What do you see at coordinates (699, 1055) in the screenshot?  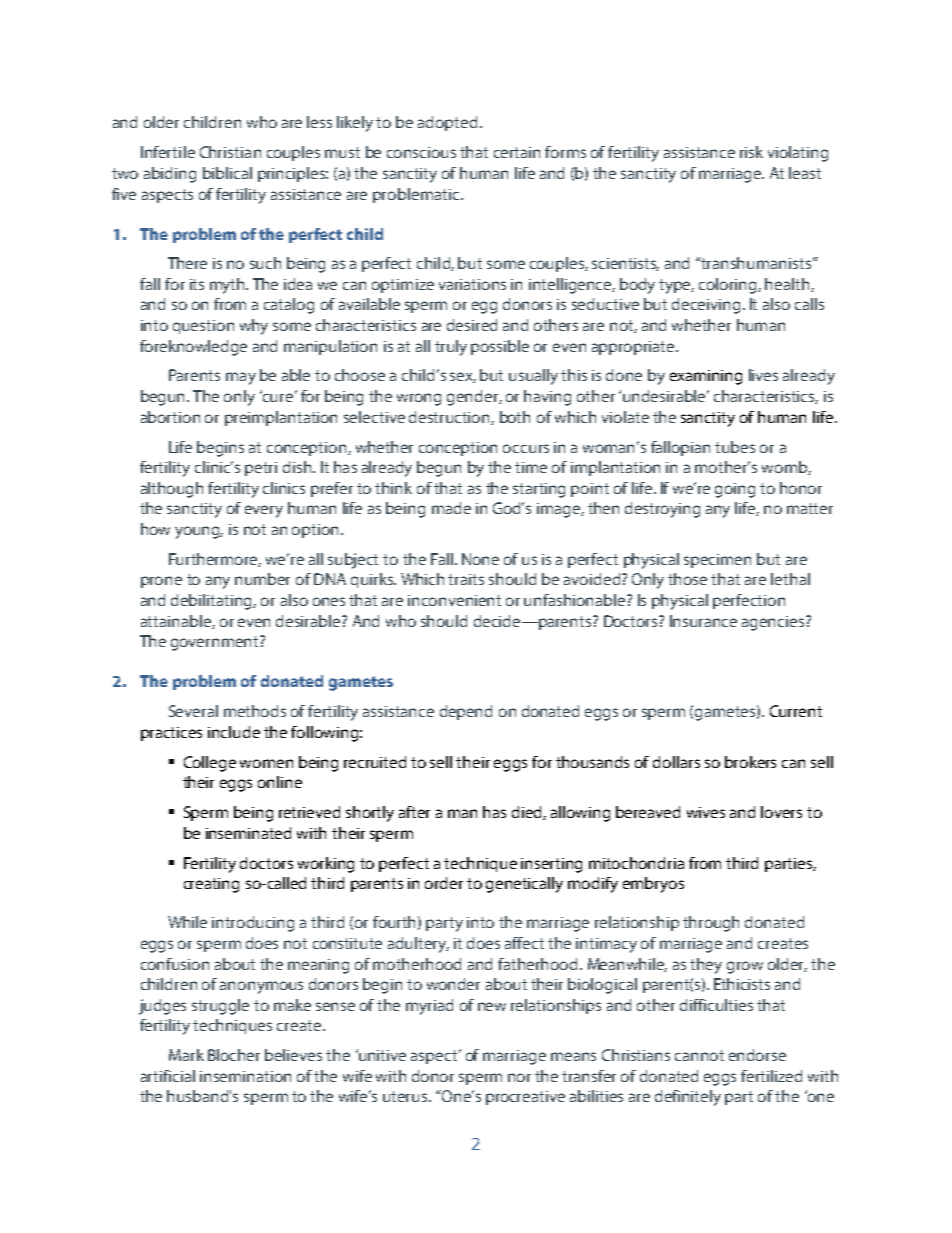 I see `cannot` at bounding box center [699, 1055].
